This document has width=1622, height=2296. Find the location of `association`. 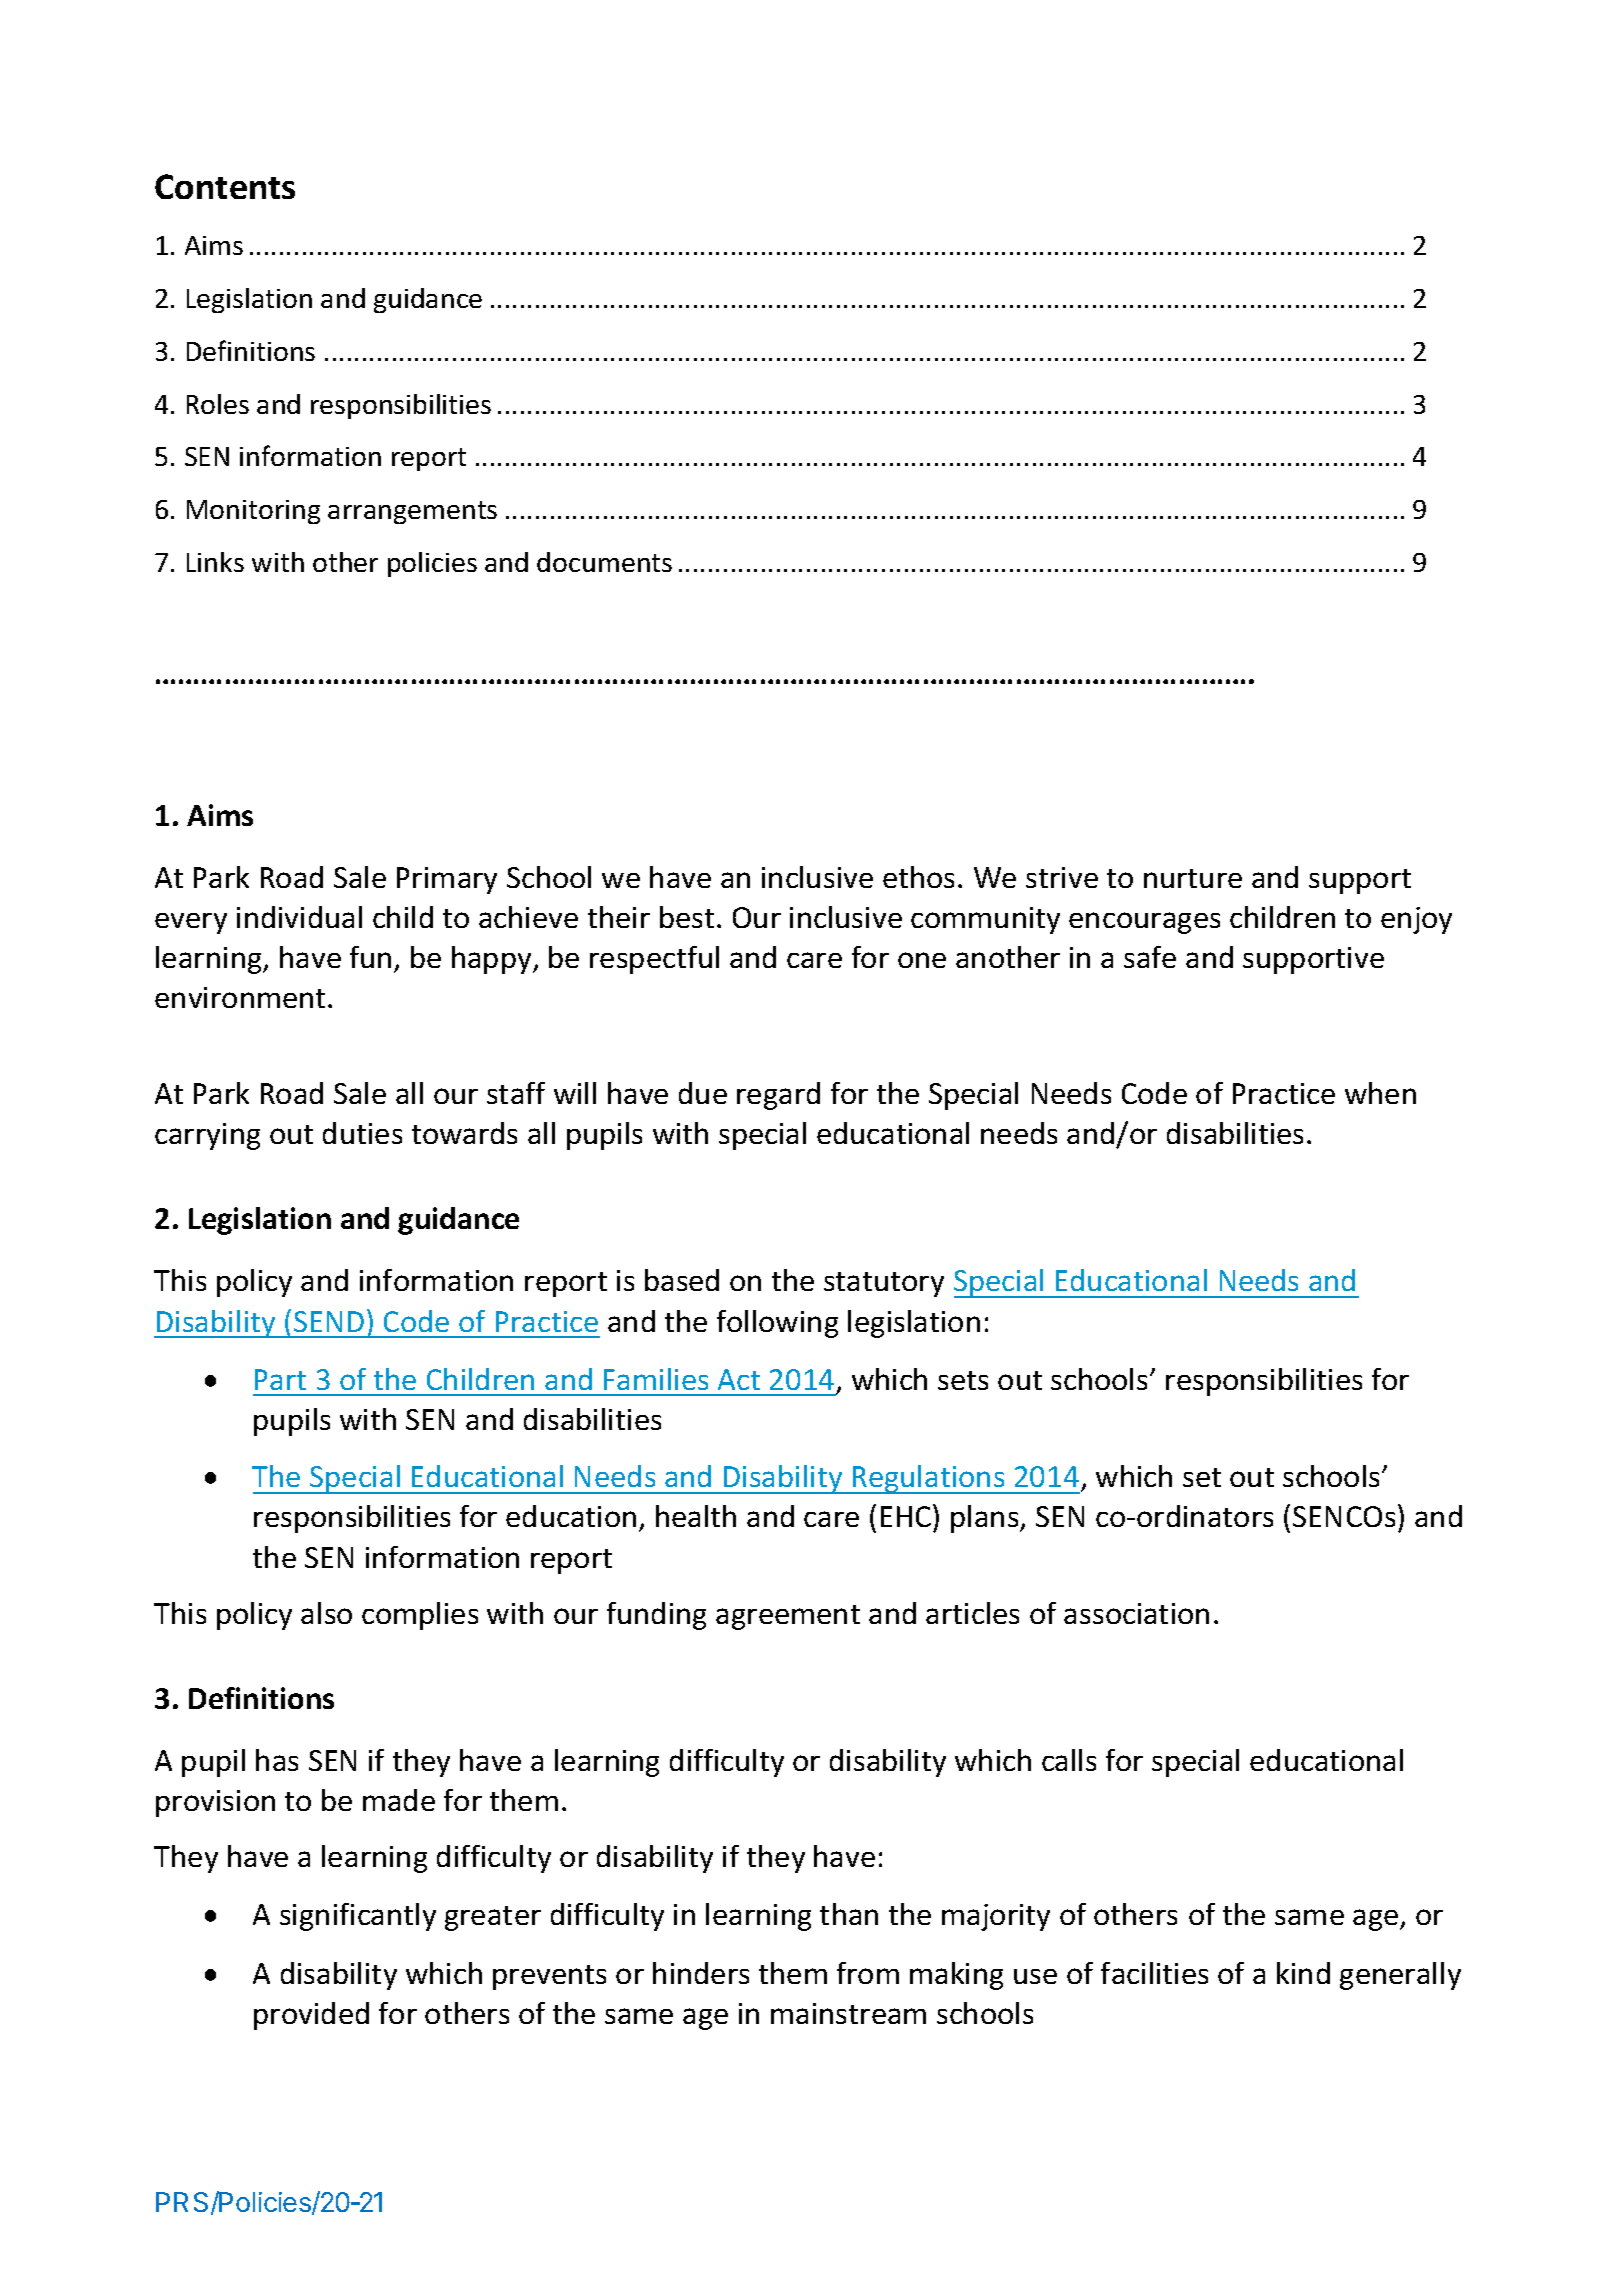

association is located at coordinates (1136, 1613).
